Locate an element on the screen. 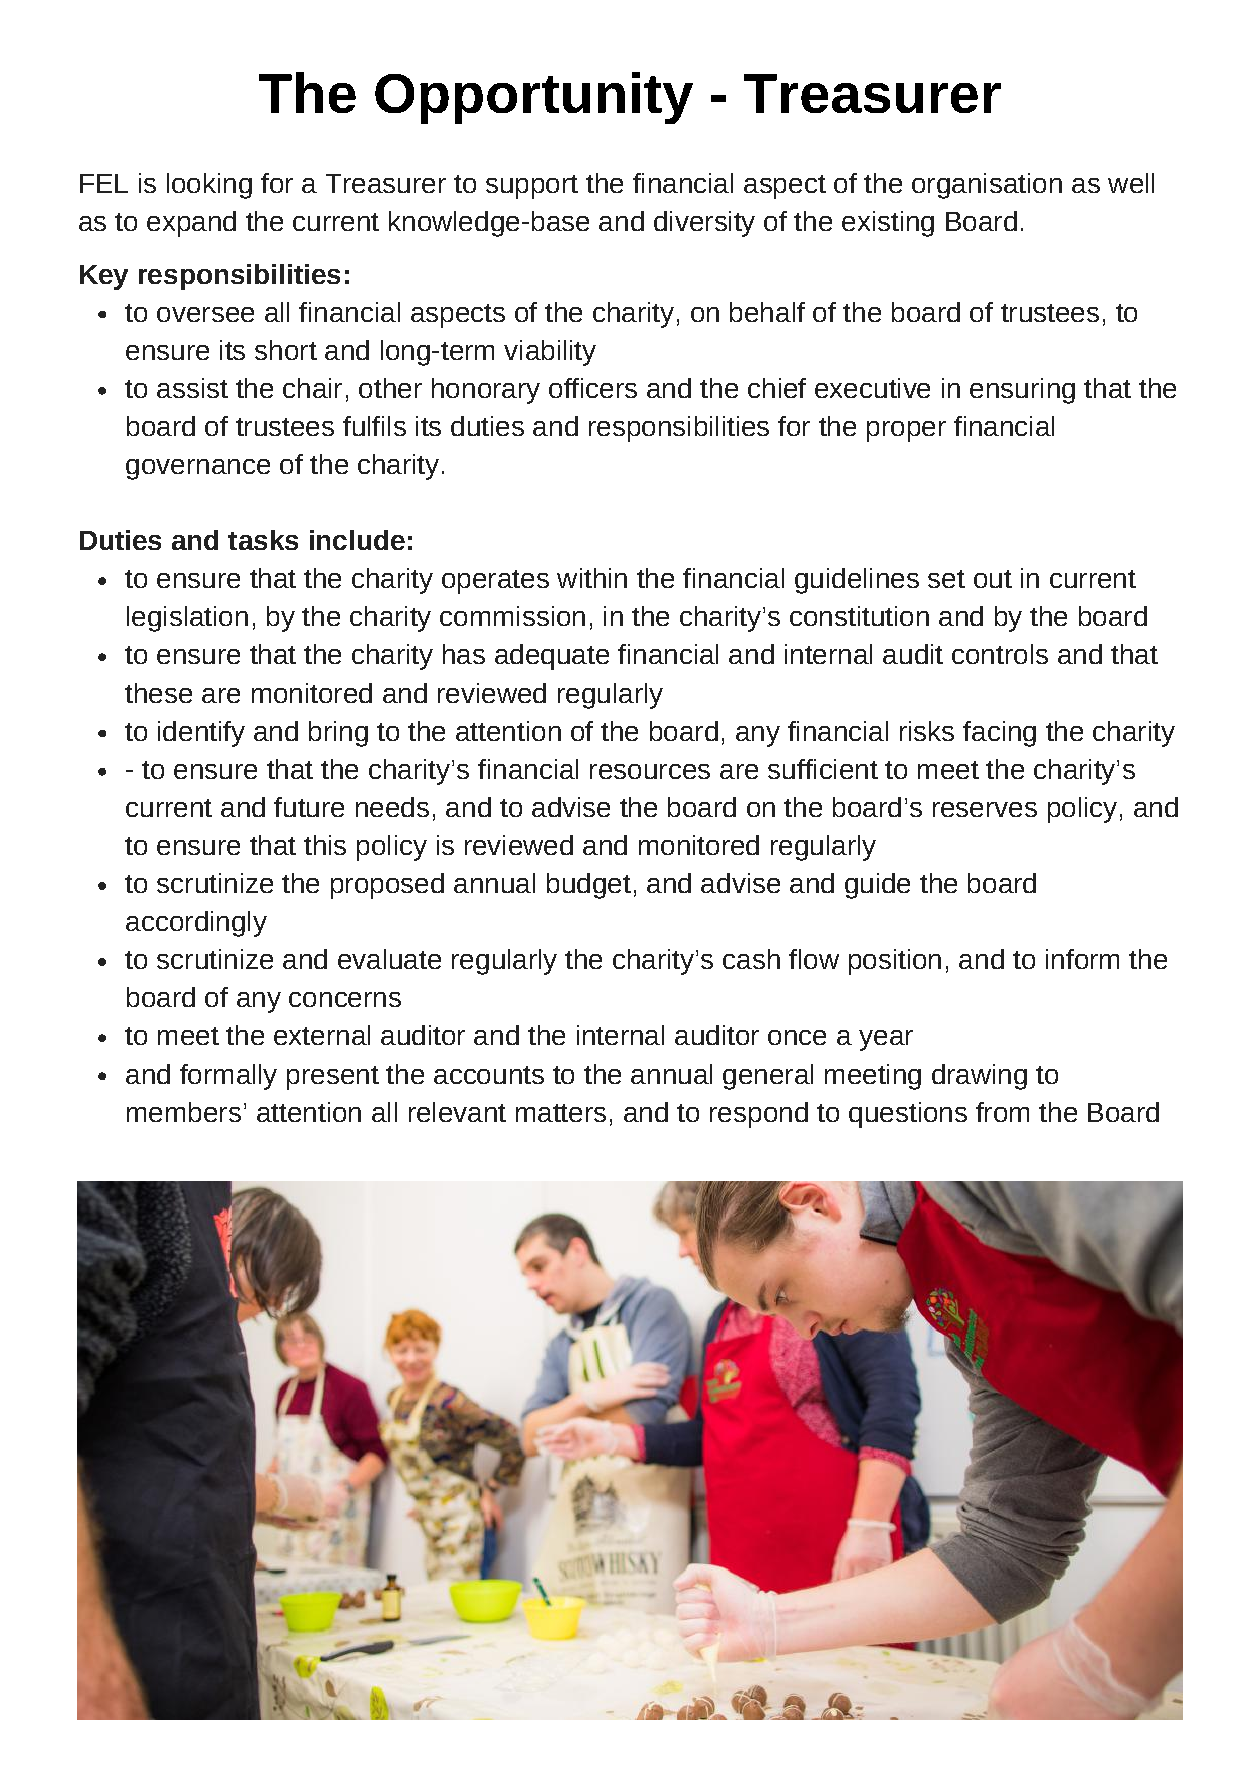  looking is located at coordinates (209, 186).
